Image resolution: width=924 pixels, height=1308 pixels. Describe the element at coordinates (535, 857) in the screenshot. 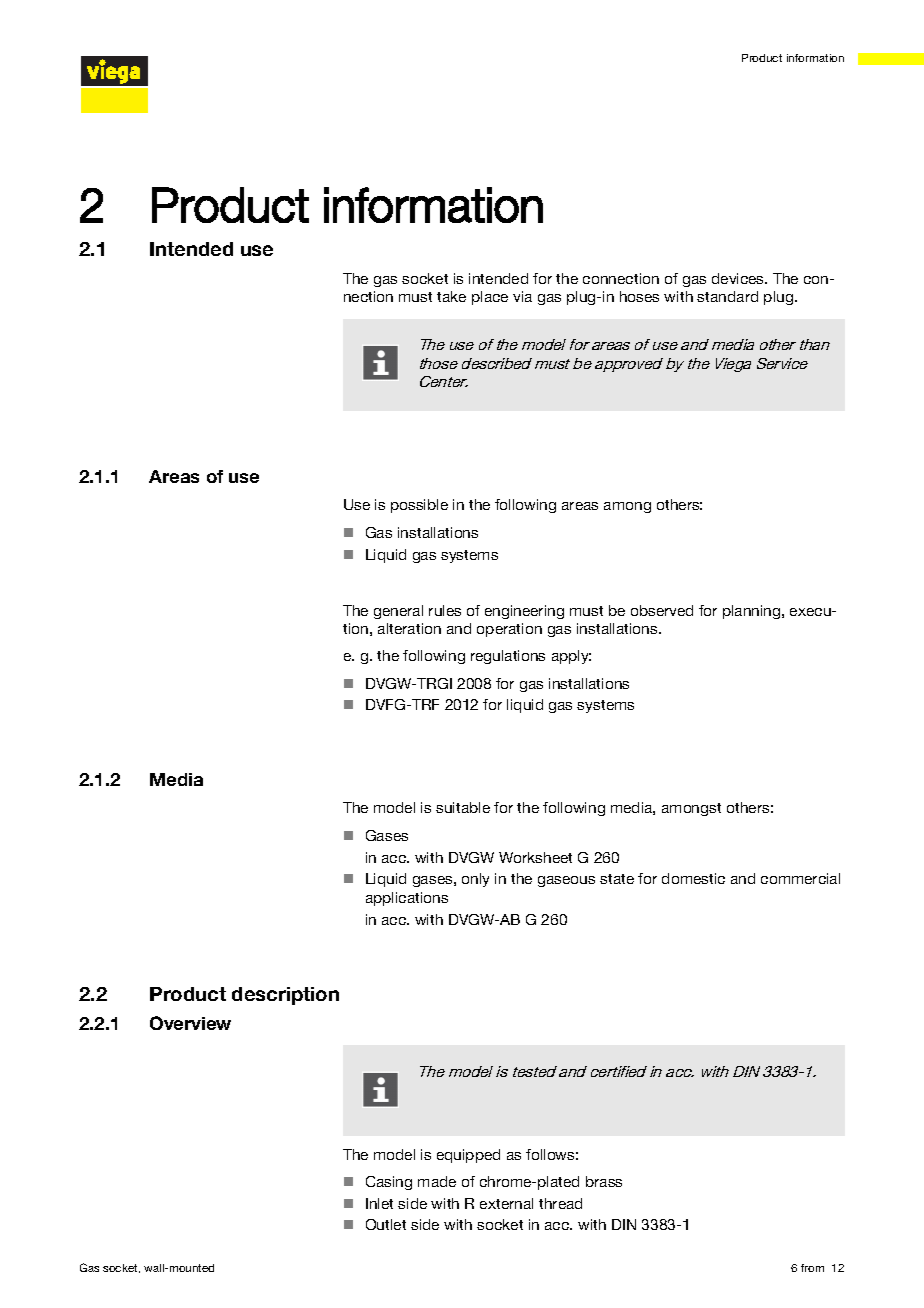

I see `Worksheet` at that location.
